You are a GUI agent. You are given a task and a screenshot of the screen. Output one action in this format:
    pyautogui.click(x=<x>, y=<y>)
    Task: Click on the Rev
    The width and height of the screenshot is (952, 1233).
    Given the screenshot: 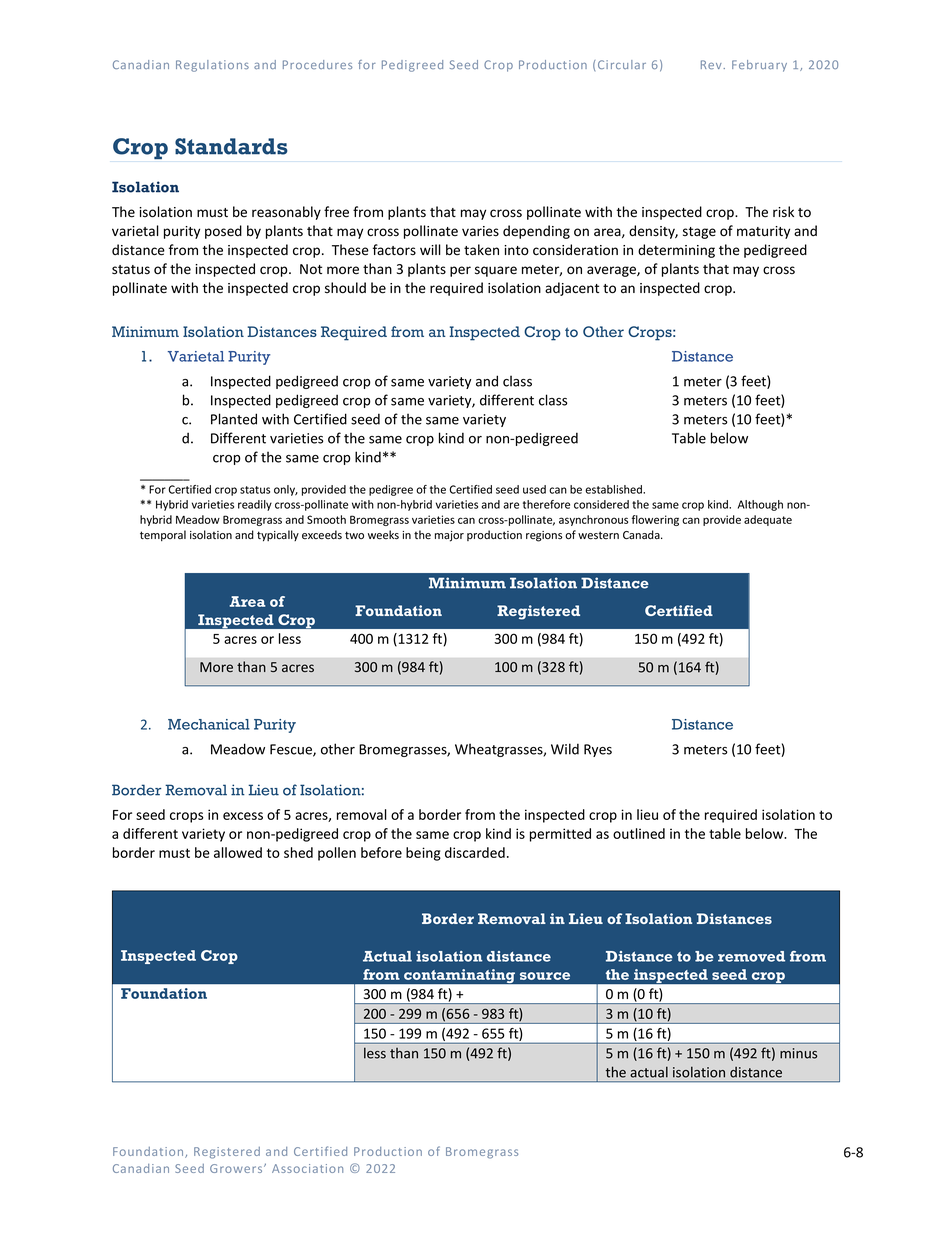 What is the action you would take?
    pyautogui.click(x=712, y=64)
